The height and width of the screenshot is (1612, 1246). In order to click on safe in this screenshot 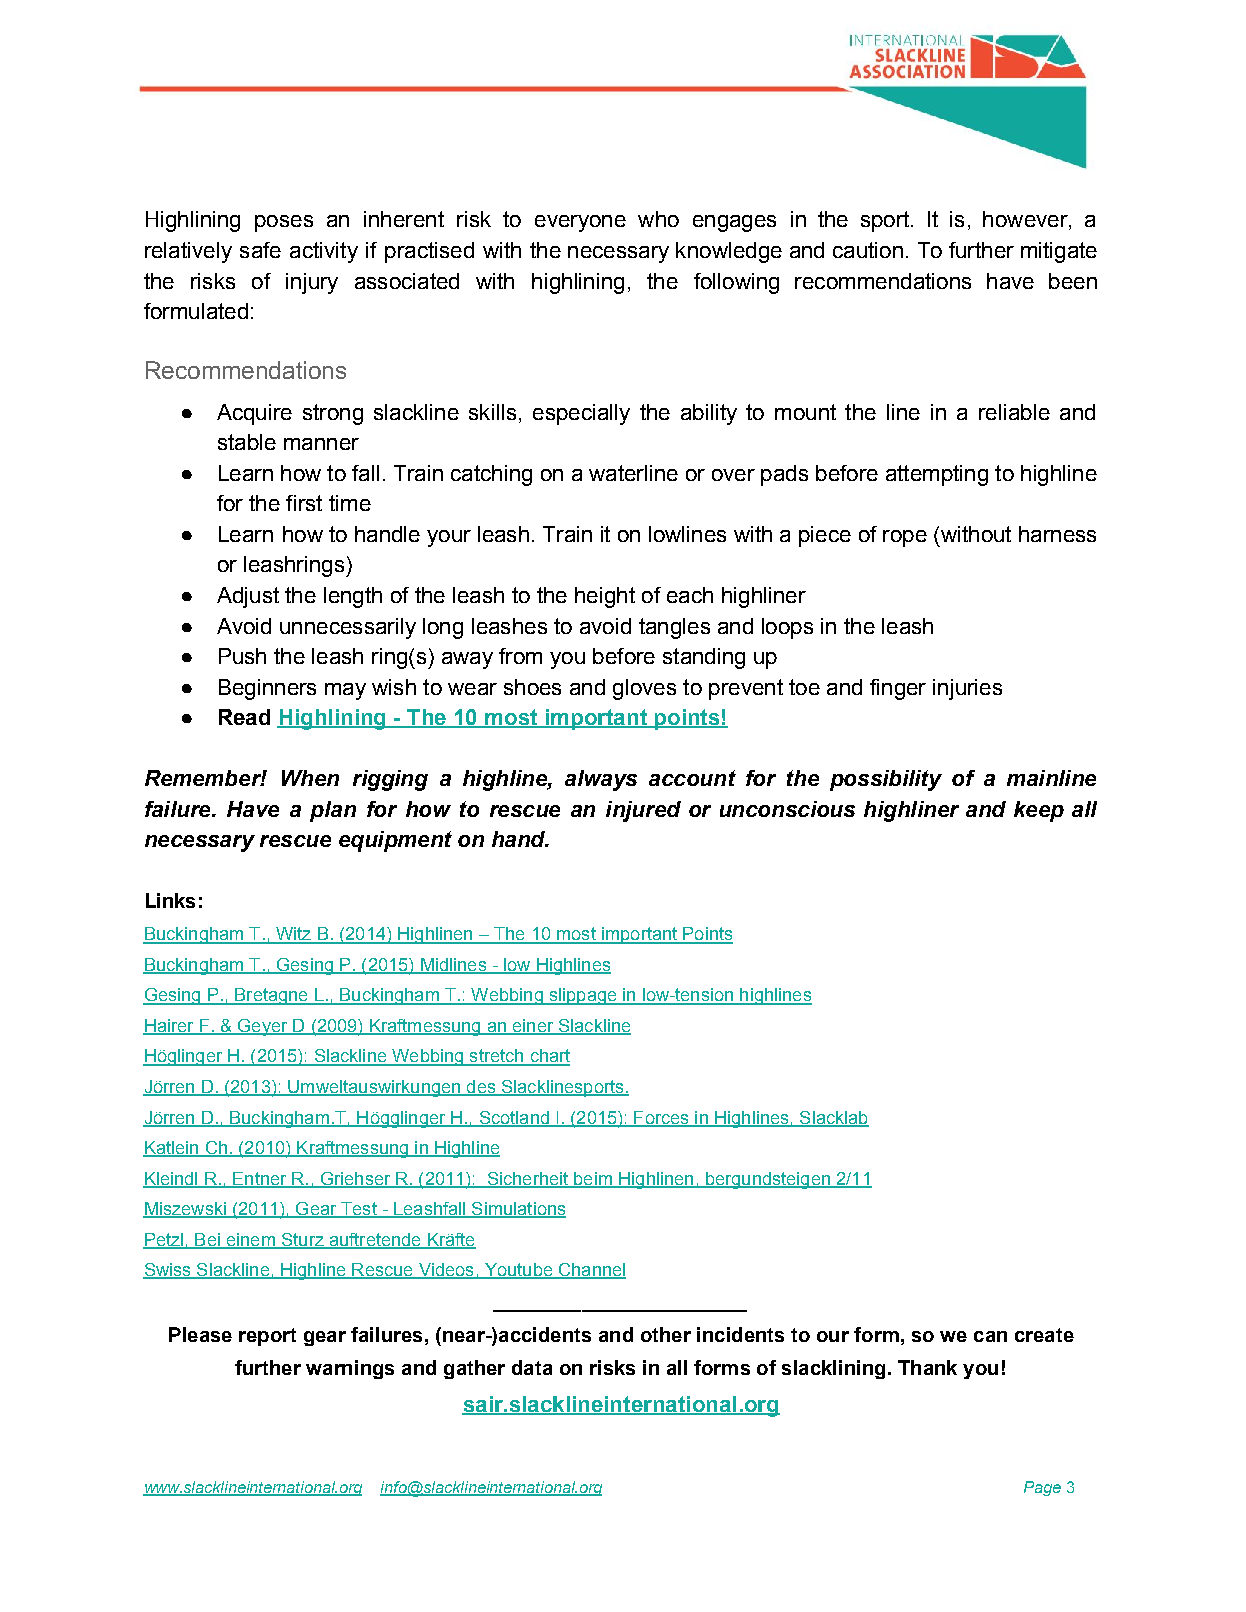, I will do `click(260, 250)`.
